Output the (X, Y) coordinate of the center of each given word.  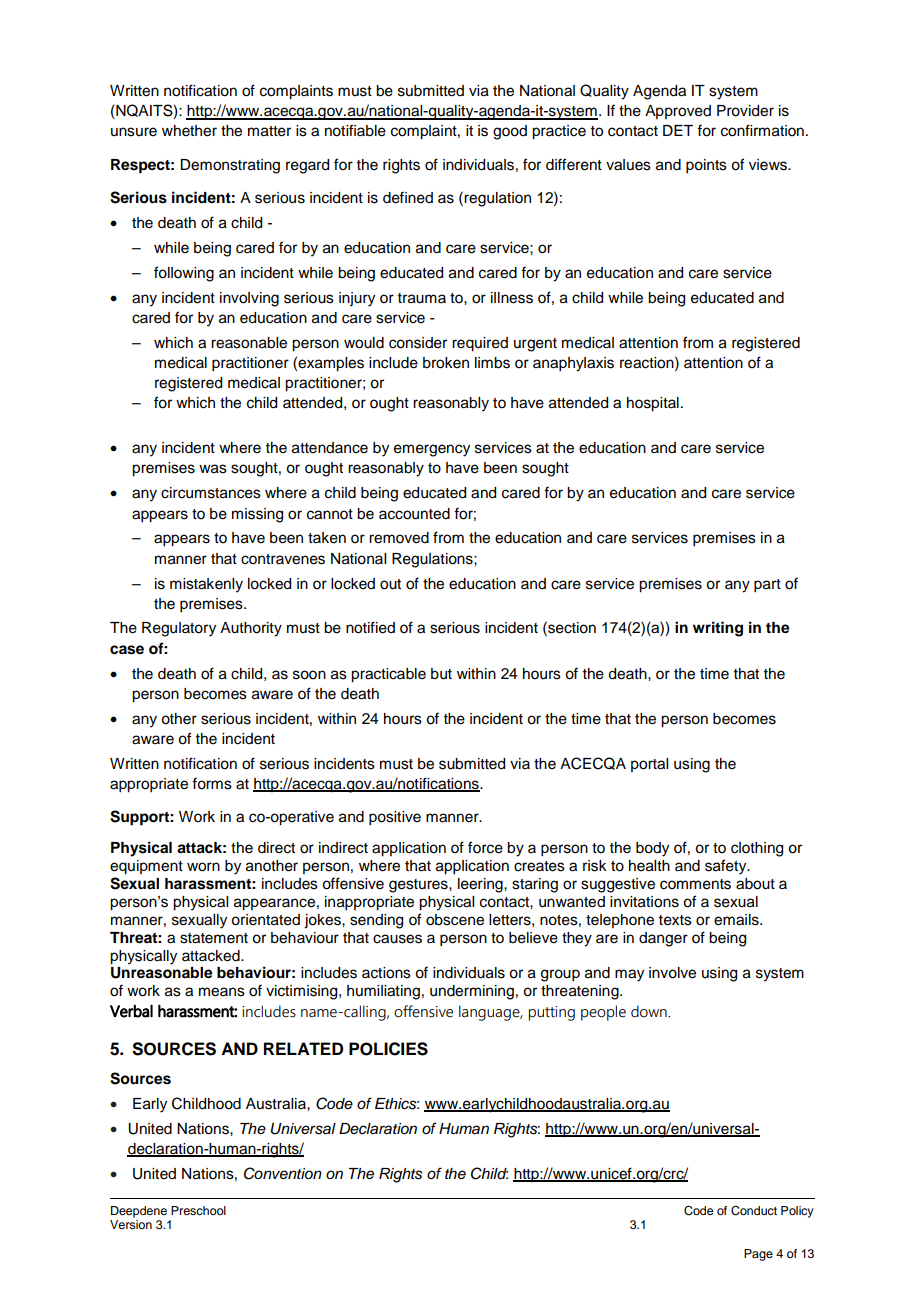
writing (718, 629)
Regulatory (179, 629)
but (441, 674)
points (706, 166)
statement (214, 938)
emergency (432, 450)
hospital (653, 404)
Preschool (198, 1210)
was (213, 469)
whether (189, 131)
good (510, 132)
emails (737, 920)
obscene (455, 920)
